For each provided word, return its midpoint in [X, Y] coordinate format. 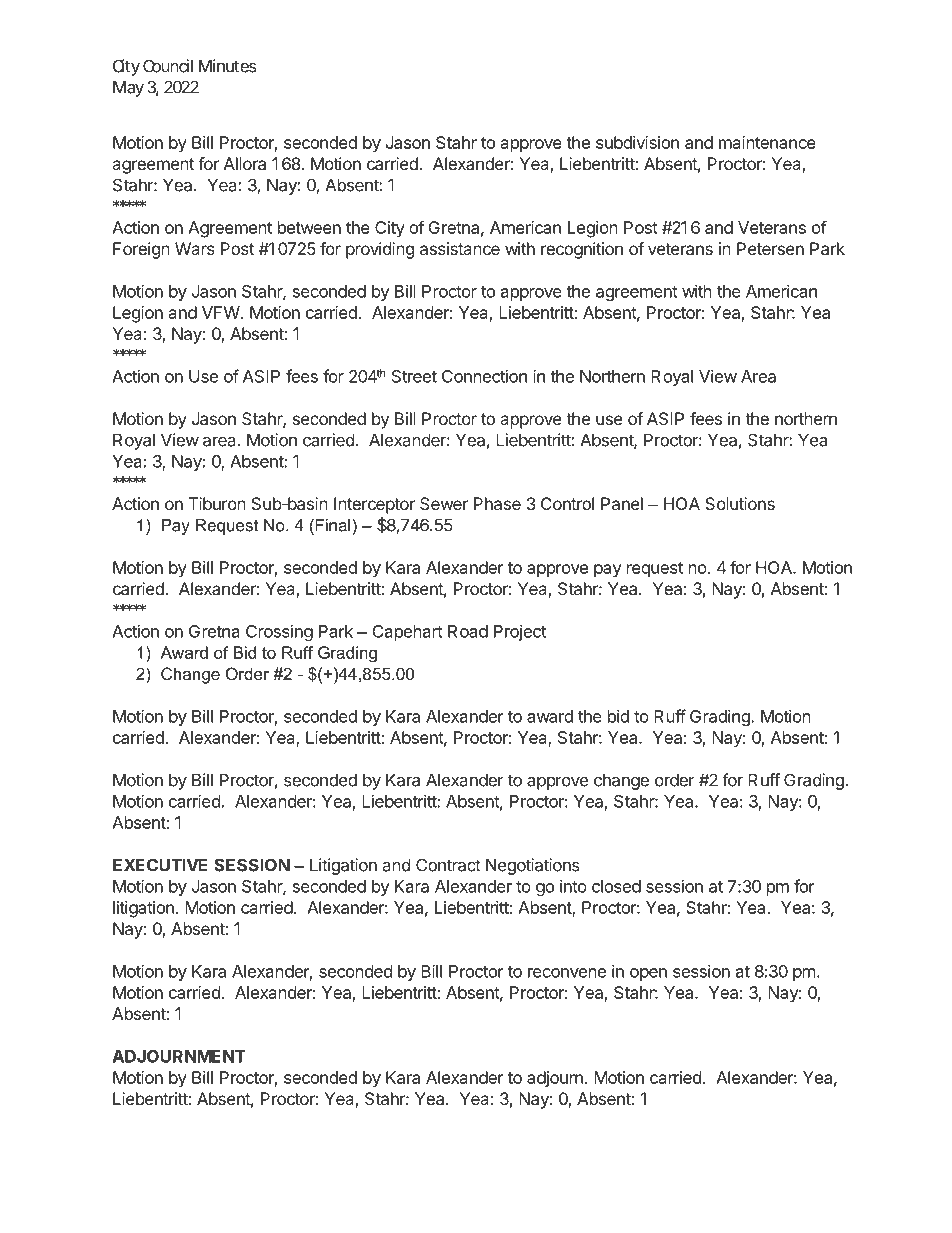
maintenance [767, 142]
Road [468, 631]
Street [414, 376]
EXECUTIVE [160, 865]
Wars [195, 248]
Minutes [228, 66]
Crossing [279, 633]
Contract [448, 865]
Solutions [740, 503]
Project [520, 633]
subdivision [637, 142]
